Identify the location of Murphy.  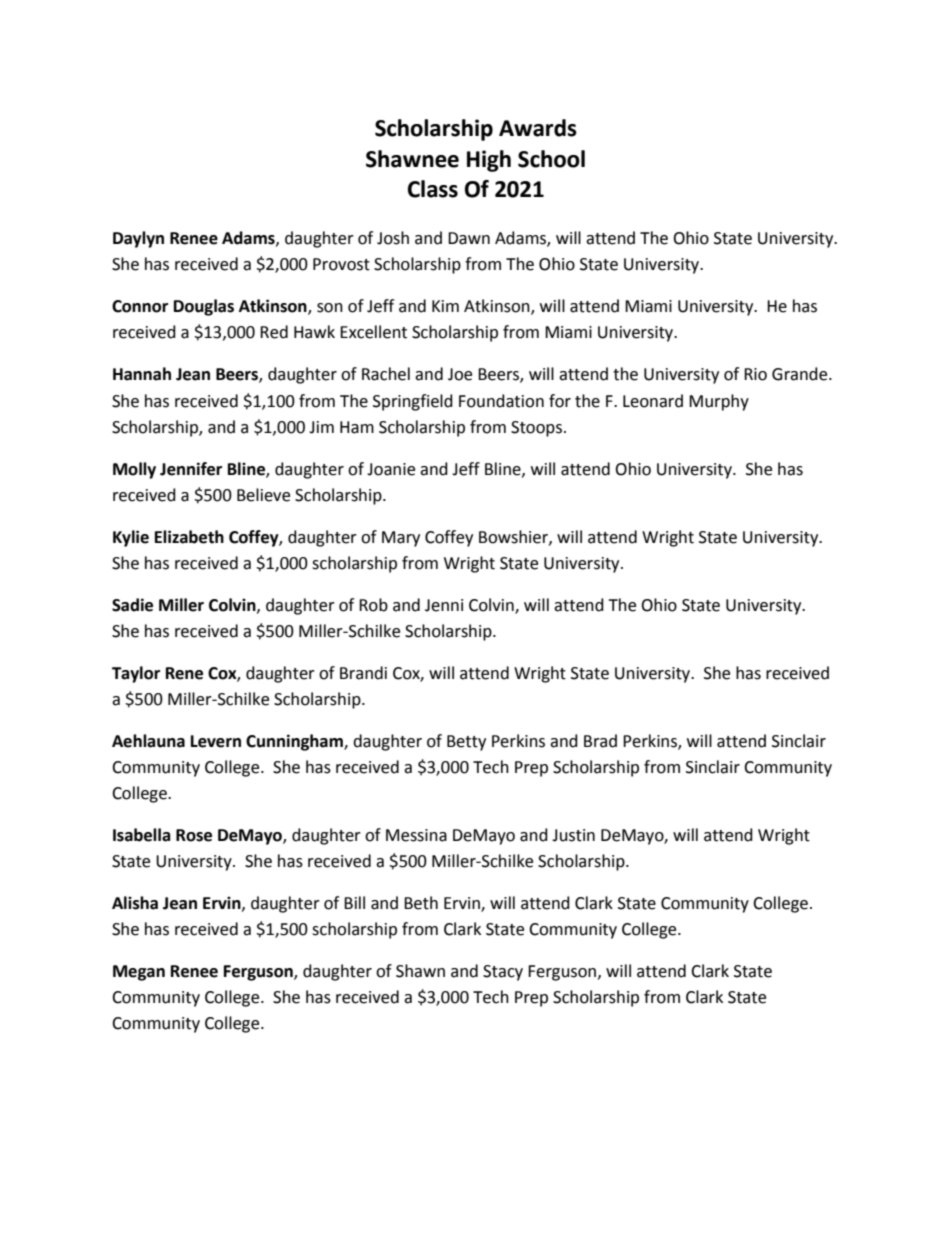
(719, 402).
